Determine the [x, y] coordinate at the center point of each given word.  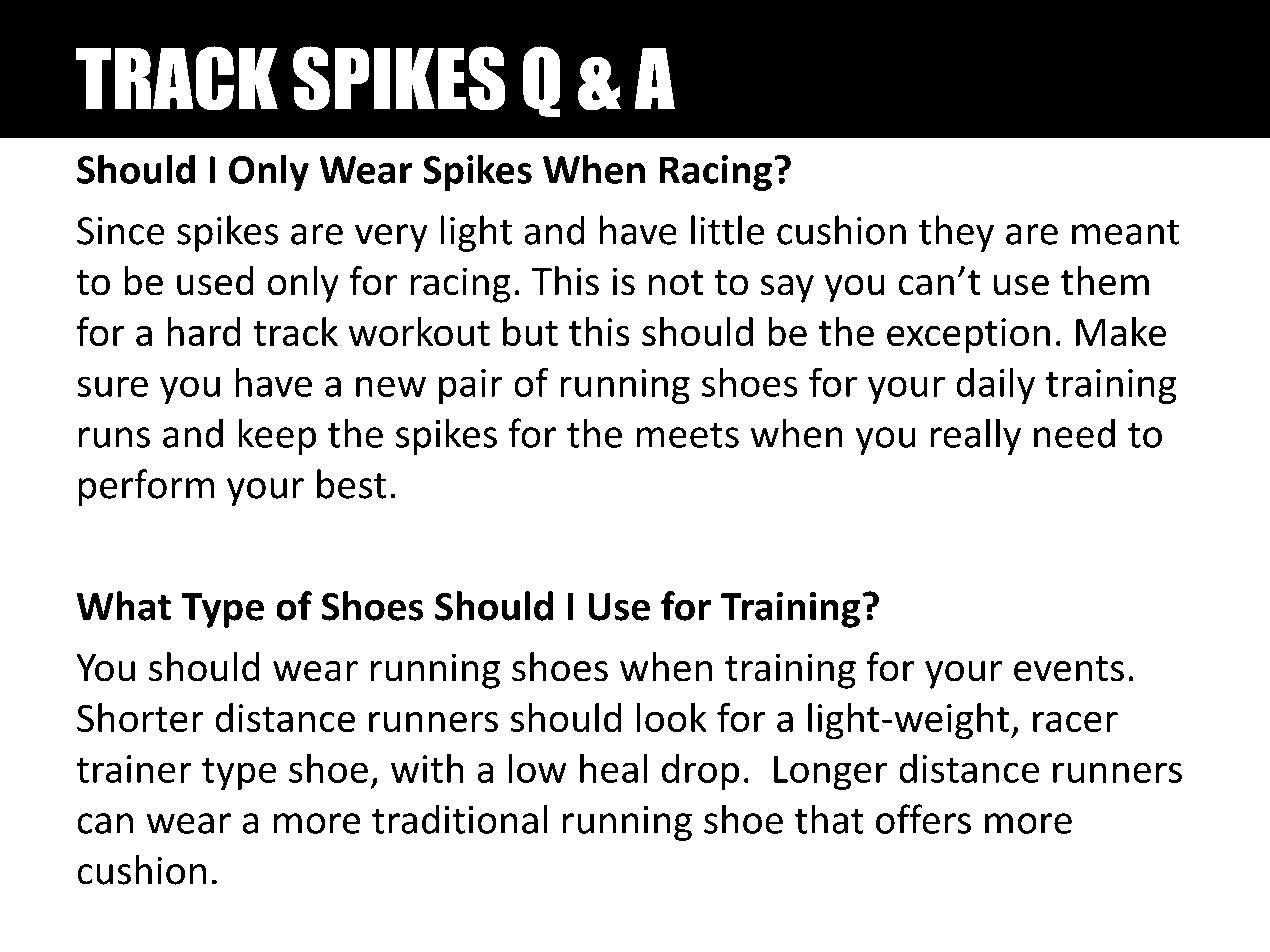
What [124, 606]
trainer [134, 769]
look [672, 717]
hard [203, 332]
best [352, 484]
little [727, 230]
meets [687, 435]
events [1069, 669]
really [975, 436]
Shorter [140, 717]
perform [146, 487]
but [530, 332]
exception [968, 336]
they [956, 233]
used [215, 281]
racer [1075, 721]
